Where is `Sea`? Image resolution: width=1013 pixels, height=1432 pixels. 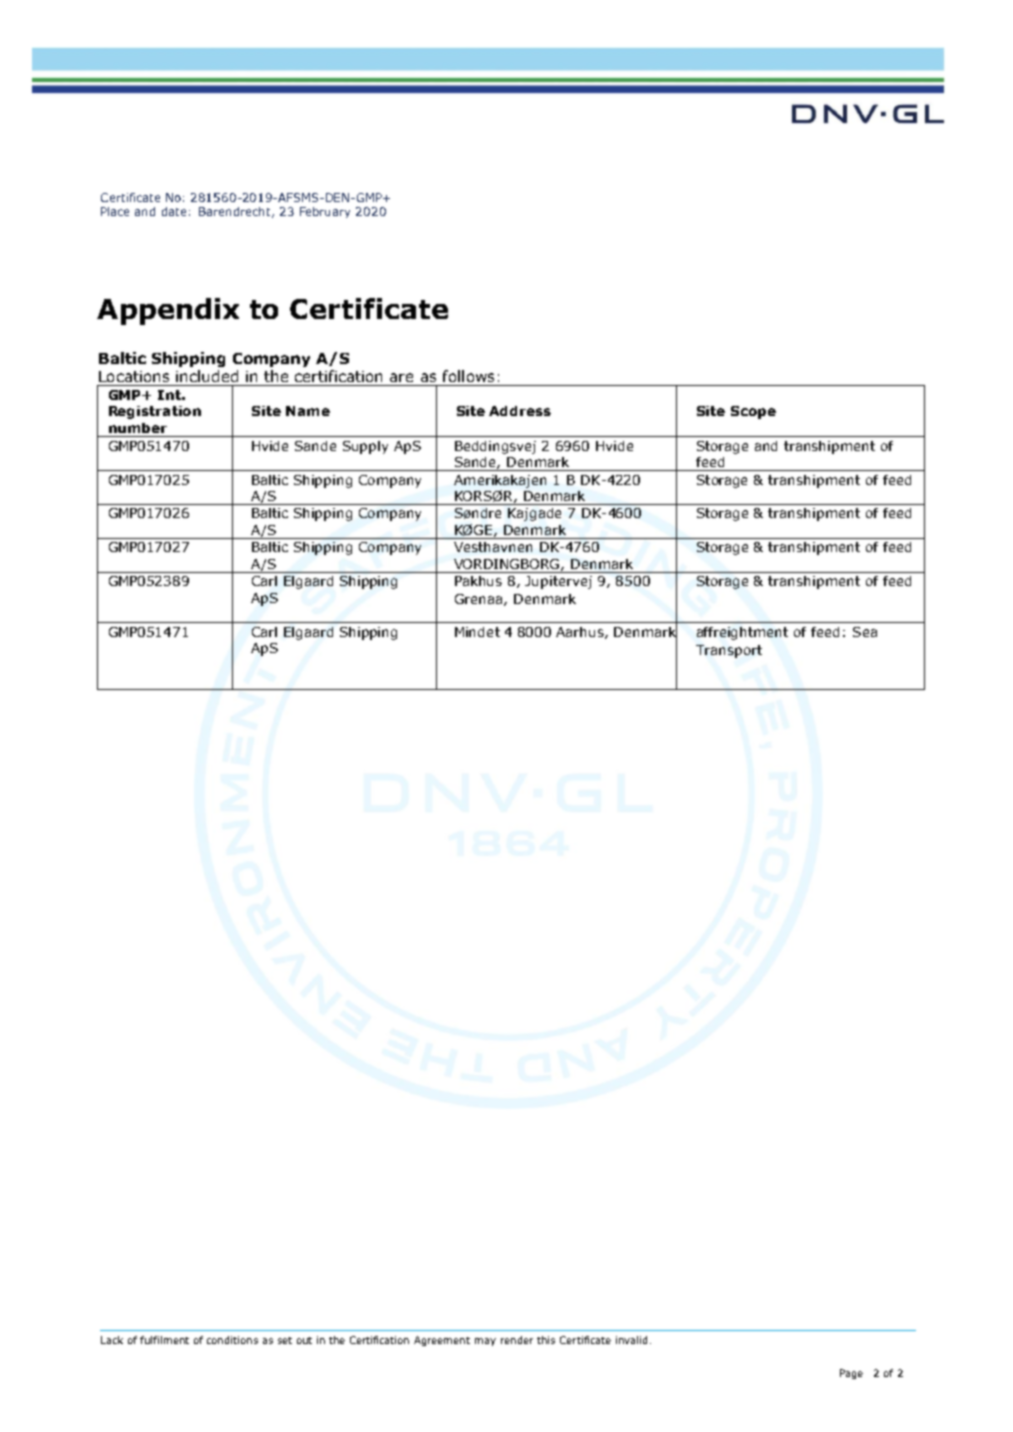 Sea is located at coordinates (865, 632).
